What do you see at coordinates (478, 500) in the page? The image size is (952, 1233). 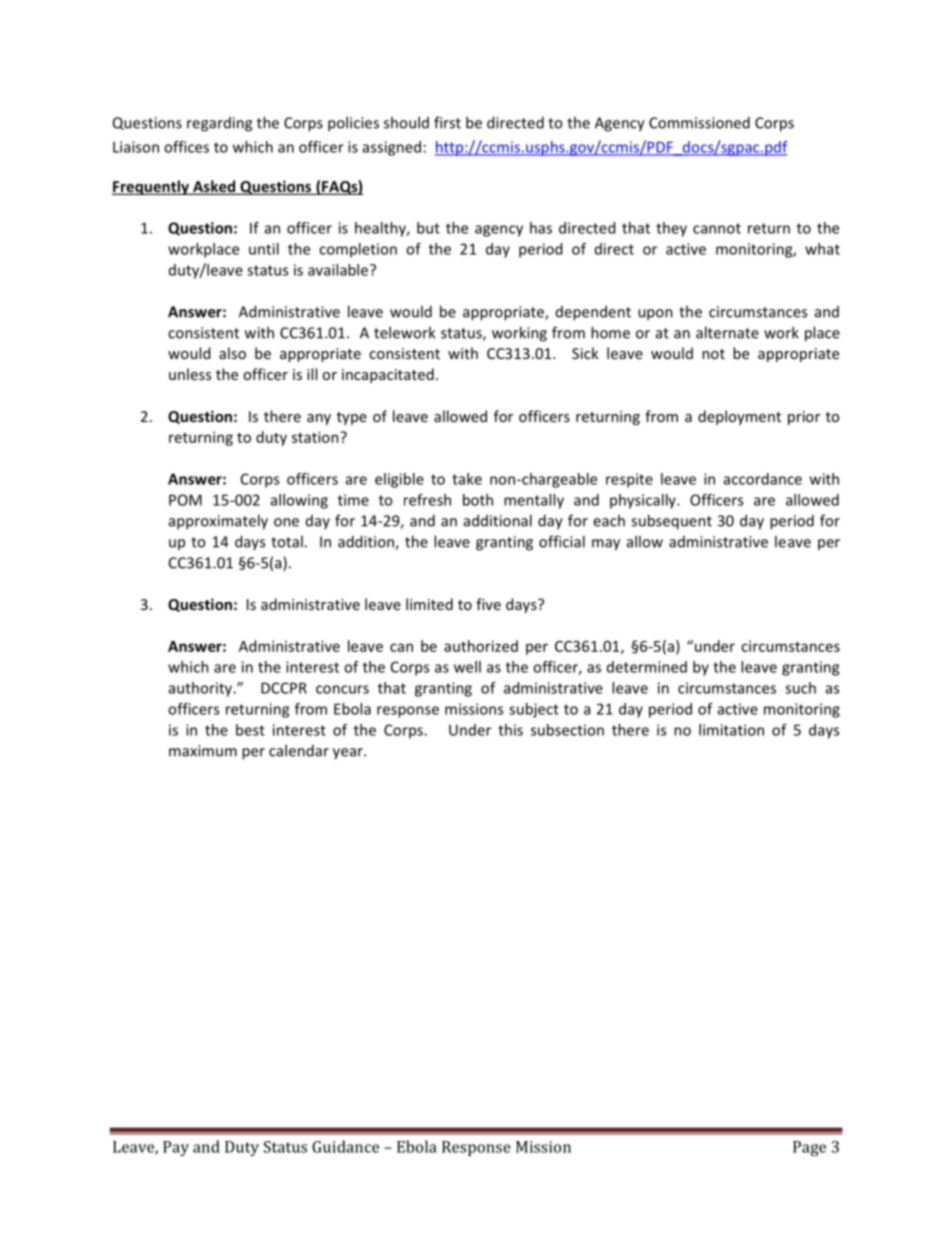 I see `both` at bounding box center [478, 500].
